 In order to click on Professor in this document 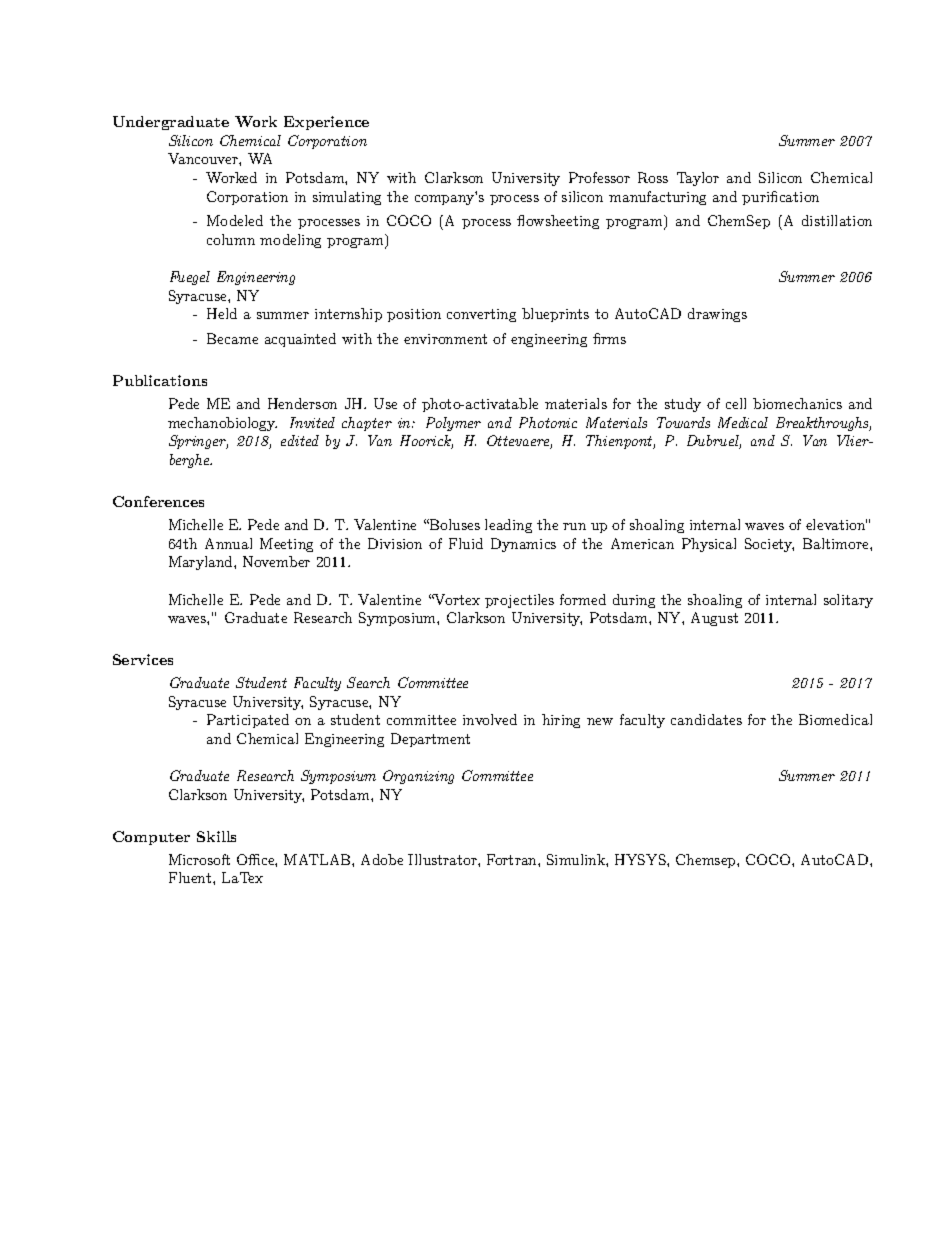, I will do `click(599, 177)`.
